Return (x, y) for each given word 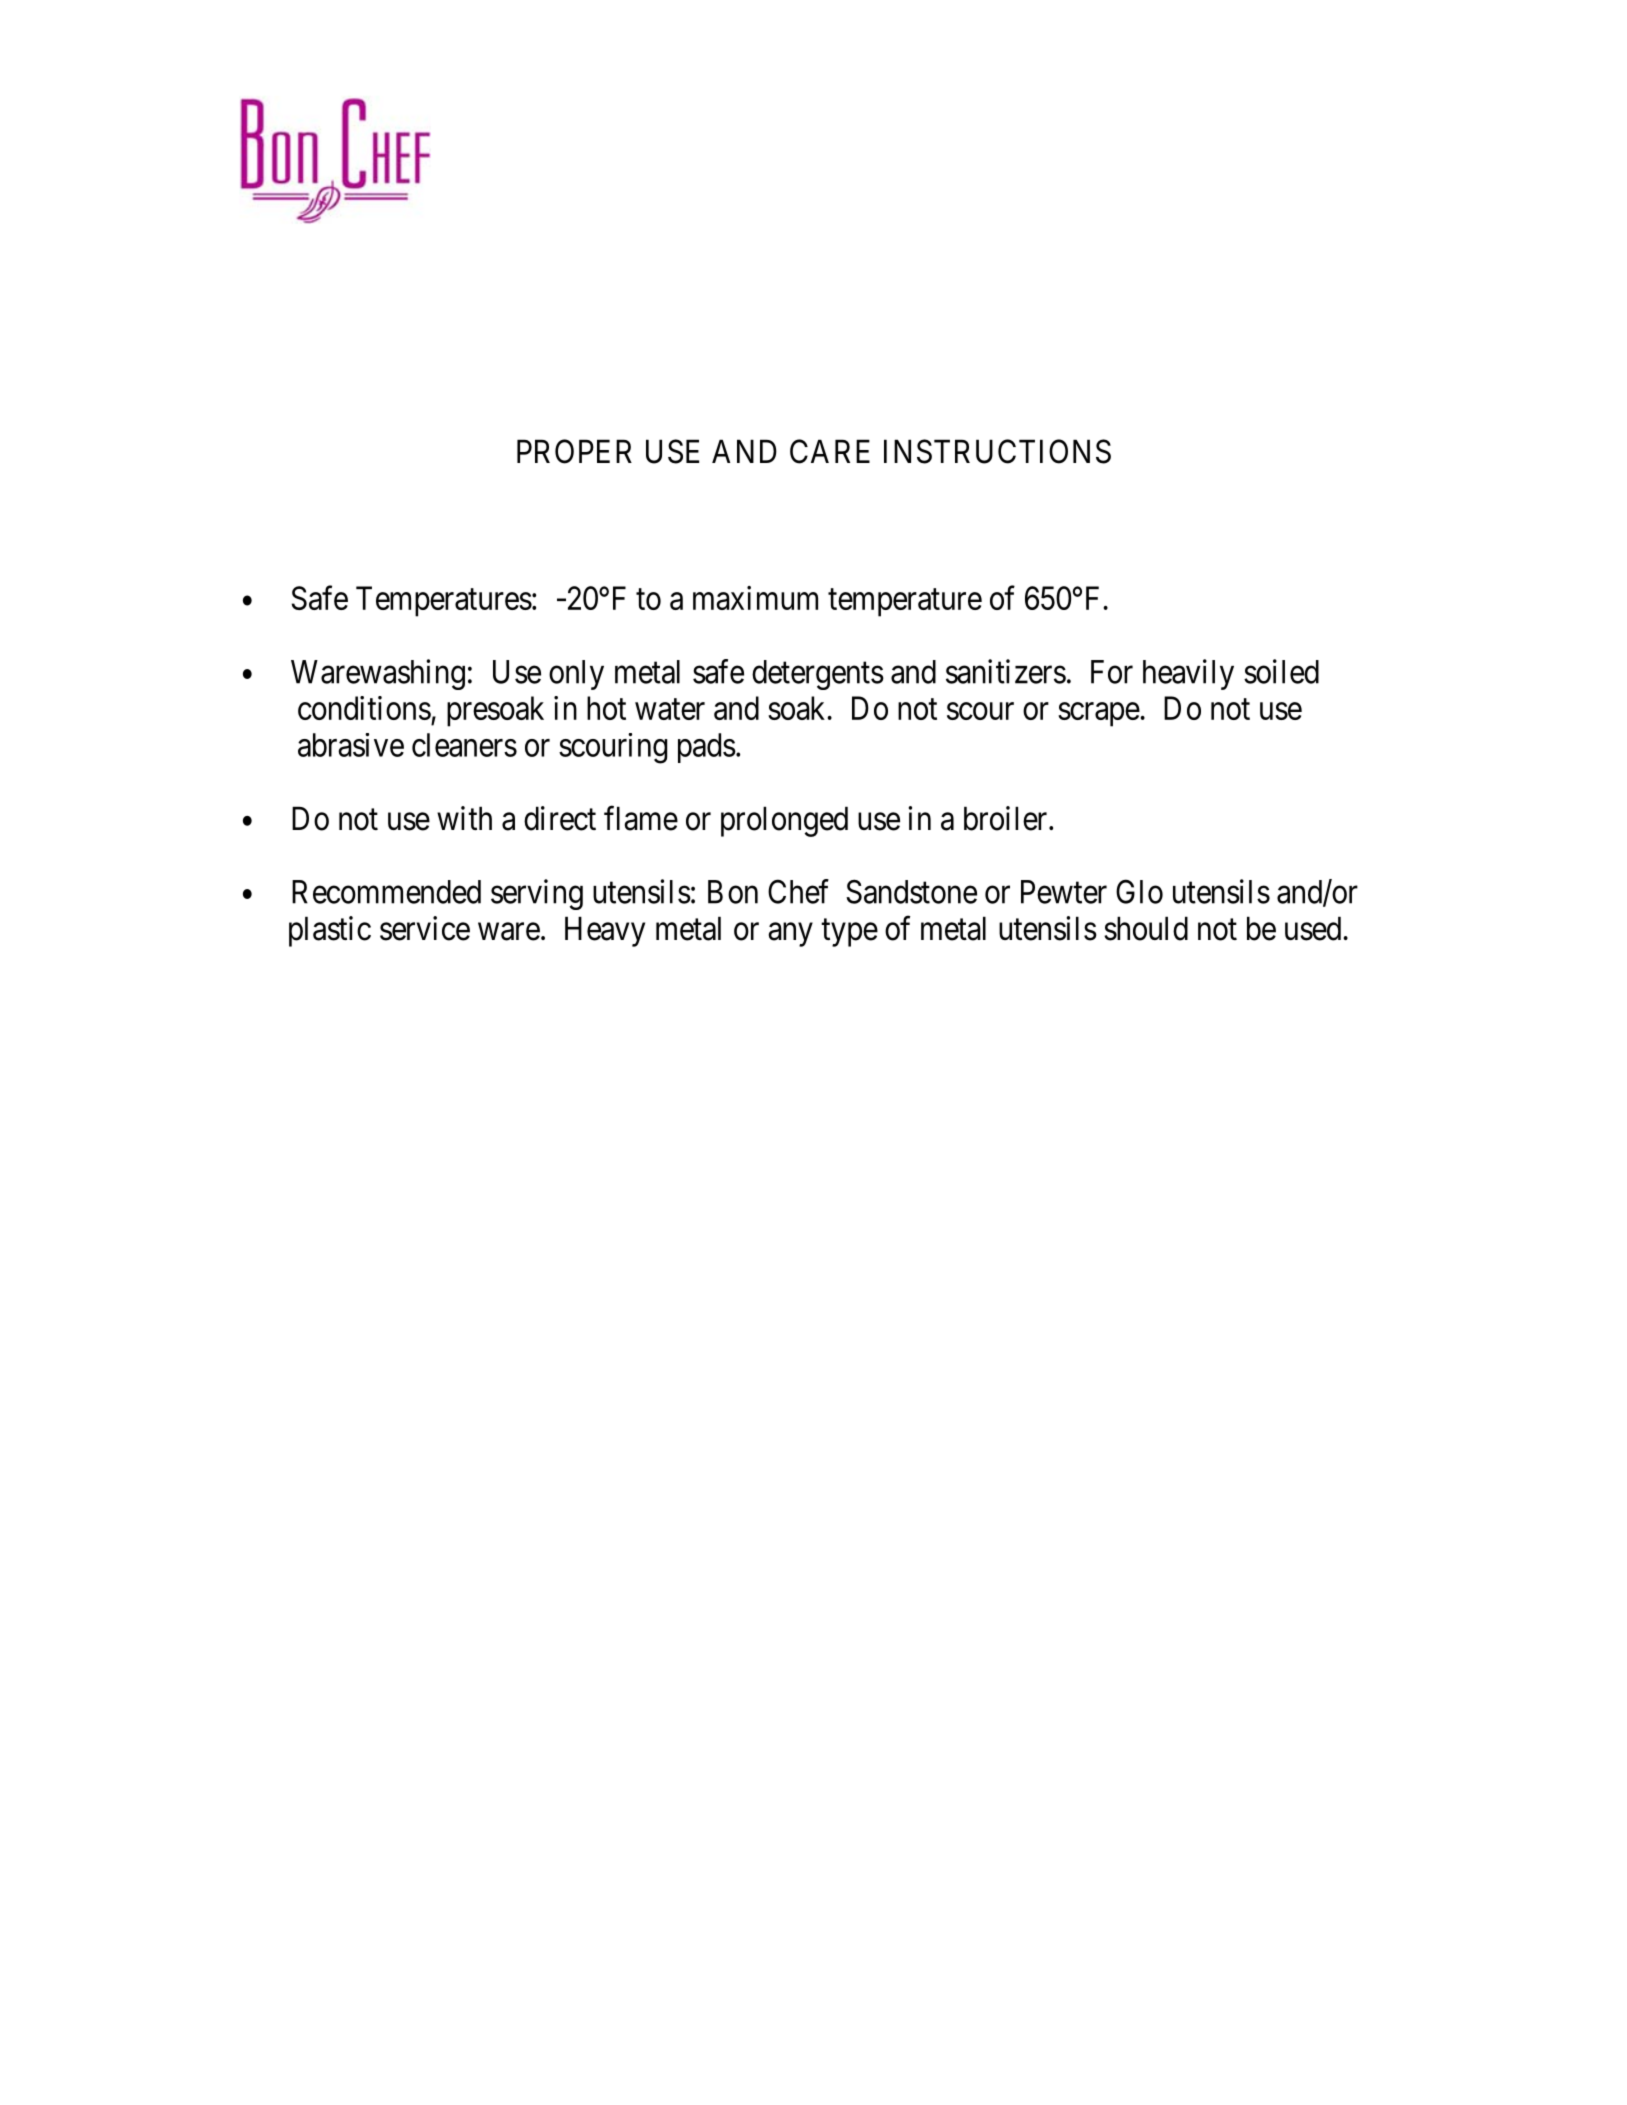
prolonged (784, 821)
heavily (1188, 674)
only (576, 675)
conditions (364, 708)
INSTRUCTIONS (997, 451)
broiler (1007, 818)
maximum (755, 598)
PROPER (574, 451)
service (425, 928)
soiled (1281, 671)
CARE (830, 451)
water (670, 709)
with (464, 818)
